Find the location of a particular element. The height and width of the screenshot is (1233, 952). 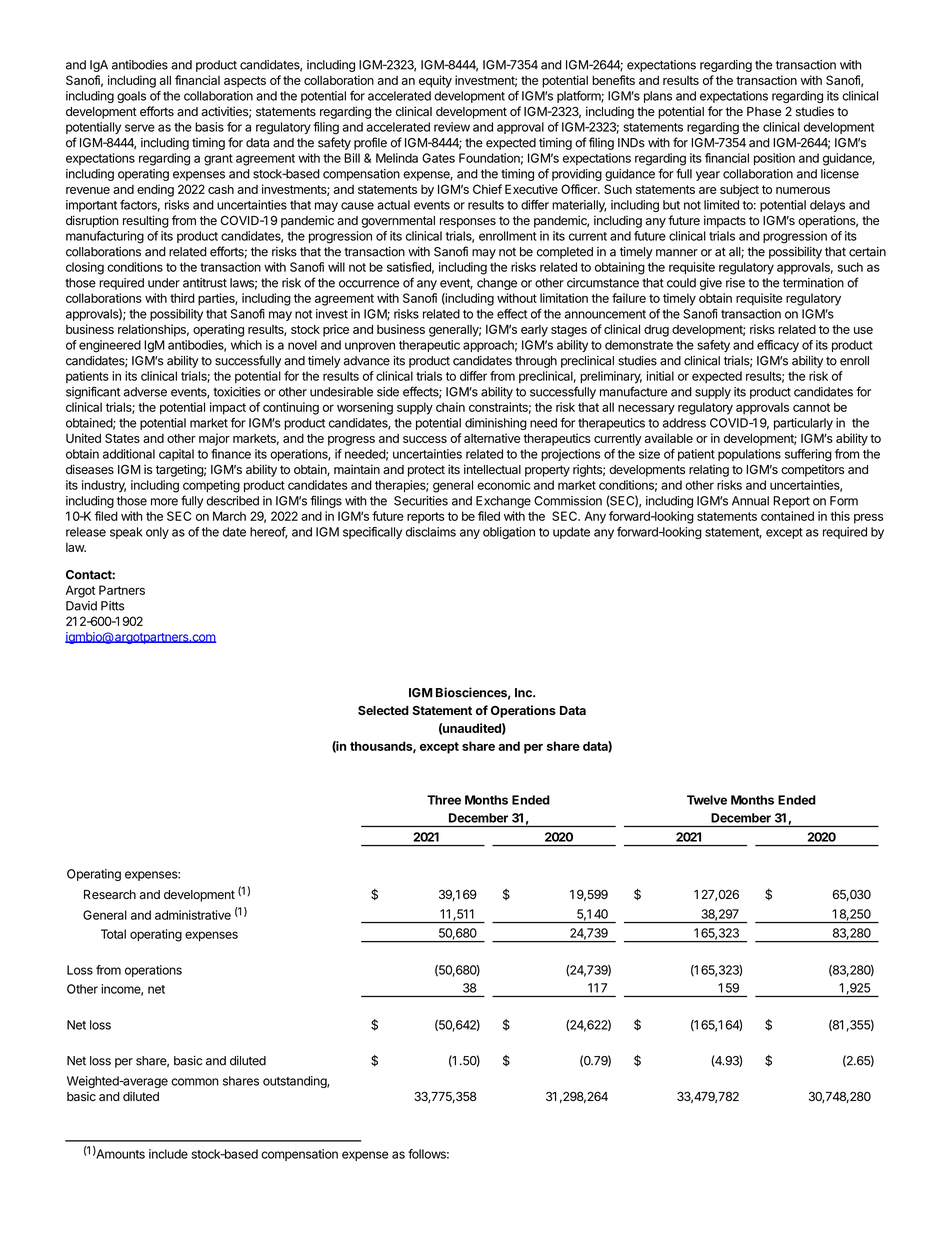

Twelve is located at coordinates (707, 800).
